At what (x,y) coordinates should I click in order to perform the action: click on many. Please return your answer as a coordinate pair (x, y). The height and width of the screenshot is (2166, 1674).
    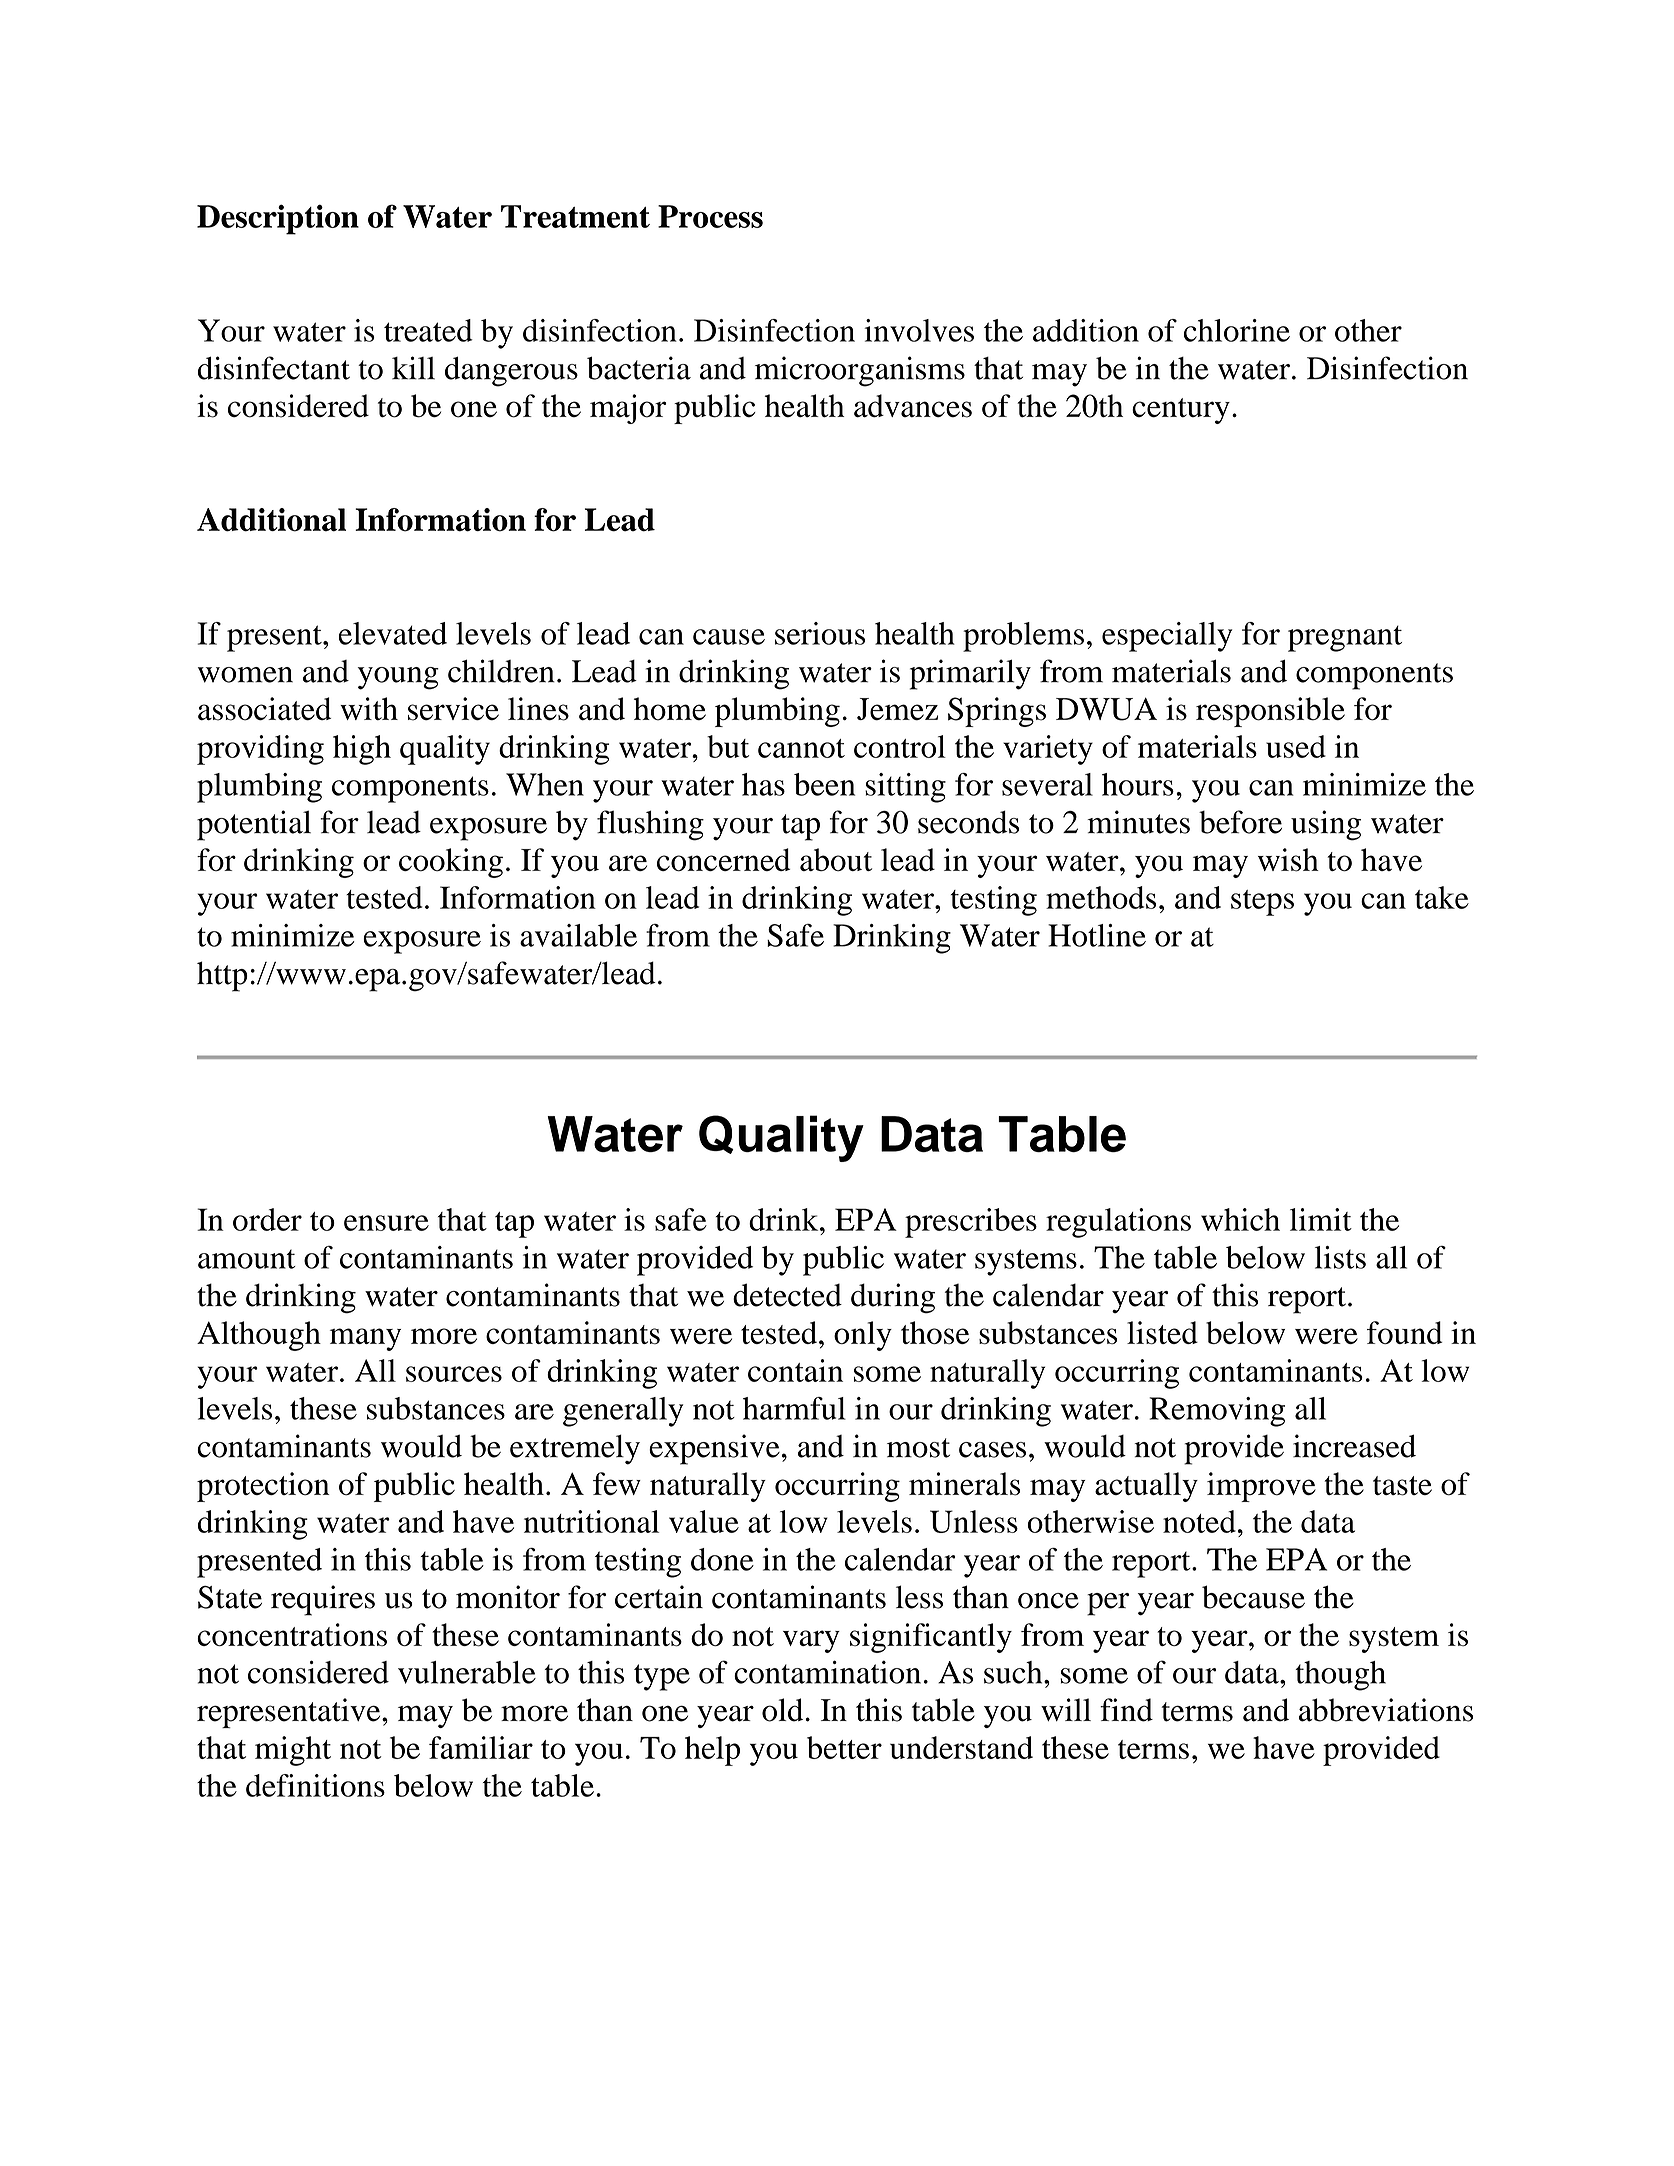
    Looking at the image, I should click on (365, 1339).
